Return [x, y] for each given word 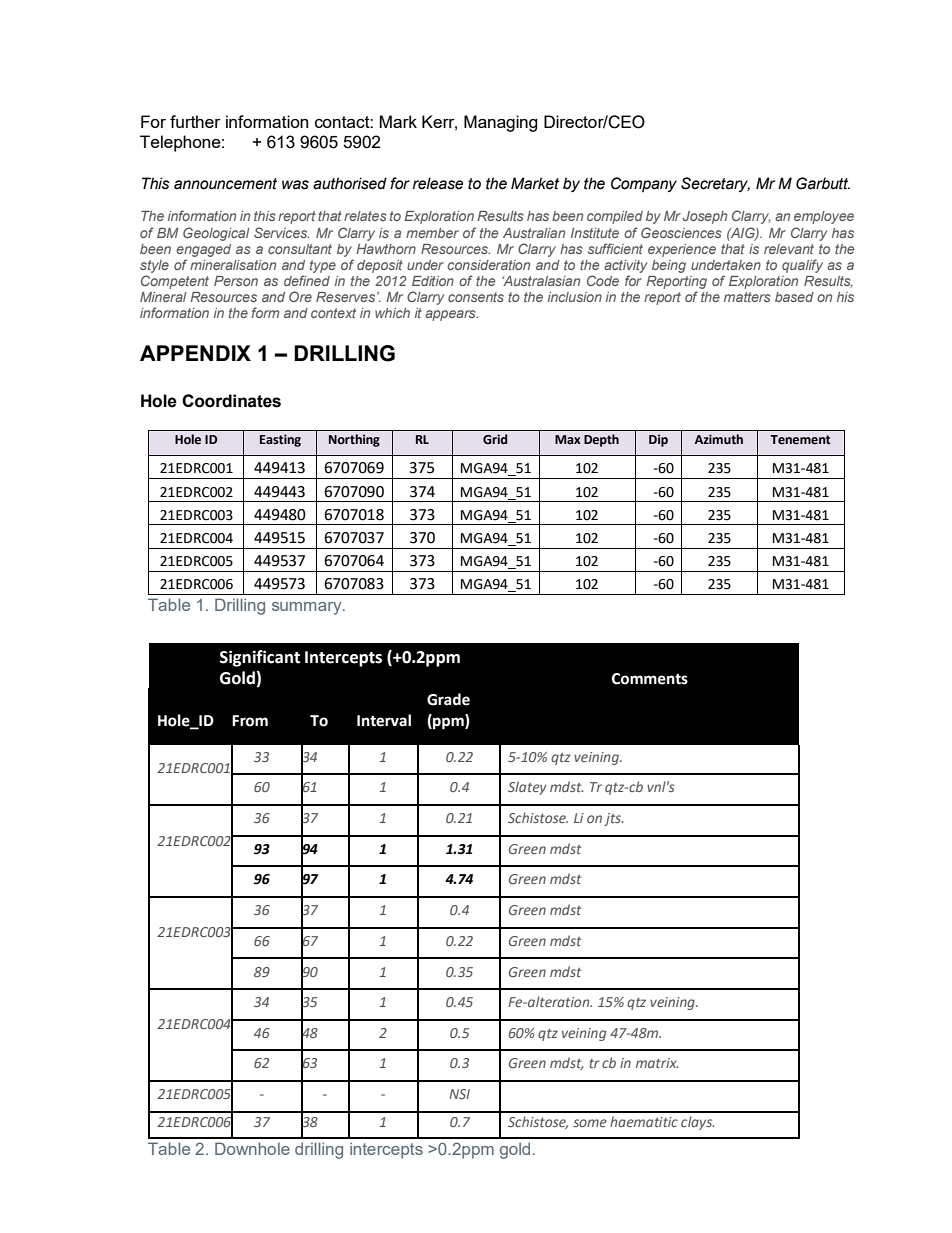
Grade [448, 699]
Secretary [715, 184]
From [250, 721]
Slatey [527, 788]
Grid [495, 439]
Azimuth [719, 439]
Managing [501, 123]
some [590, 1123]
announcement [225, 184]
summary [308, 608]
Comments [650, 679]
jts [613, 819]
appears [451, 315]
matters [747, 297]
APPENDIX [195, 353]
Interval [384, 720]
